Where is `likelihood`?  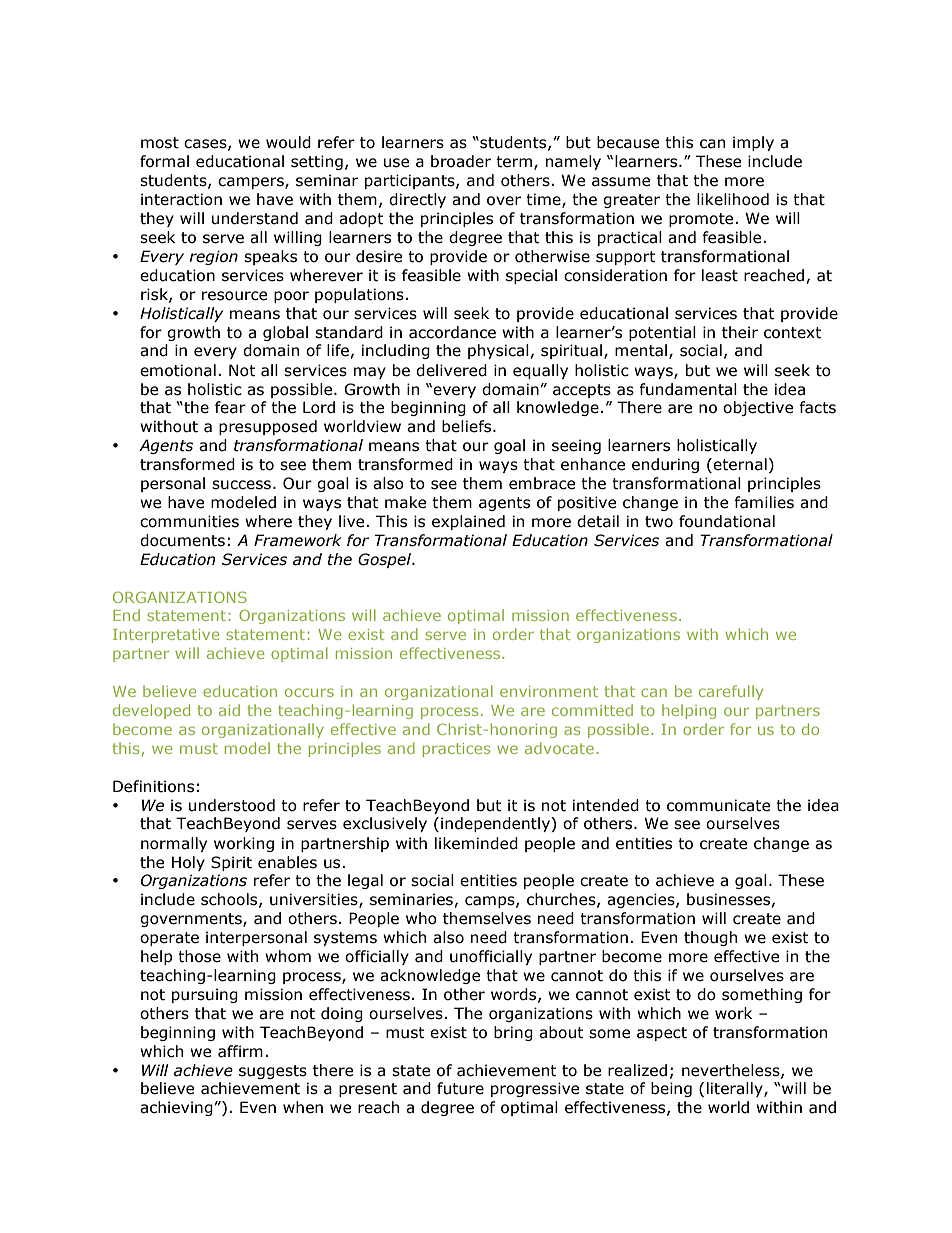 likelihood is located at coordinates (733, 199).
